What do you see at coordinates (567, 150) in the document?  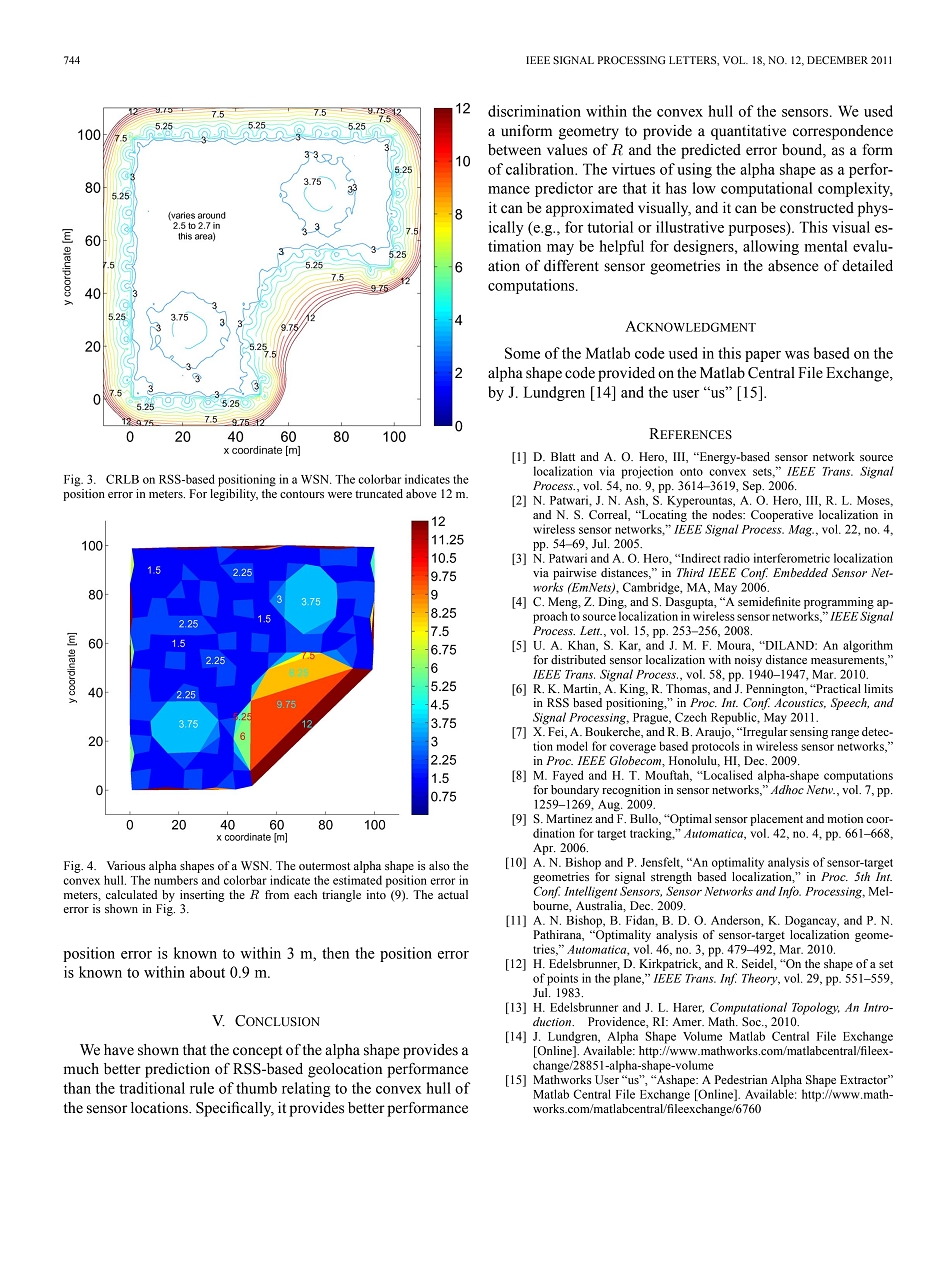 I see `values` at bounding box center [567, 150].
